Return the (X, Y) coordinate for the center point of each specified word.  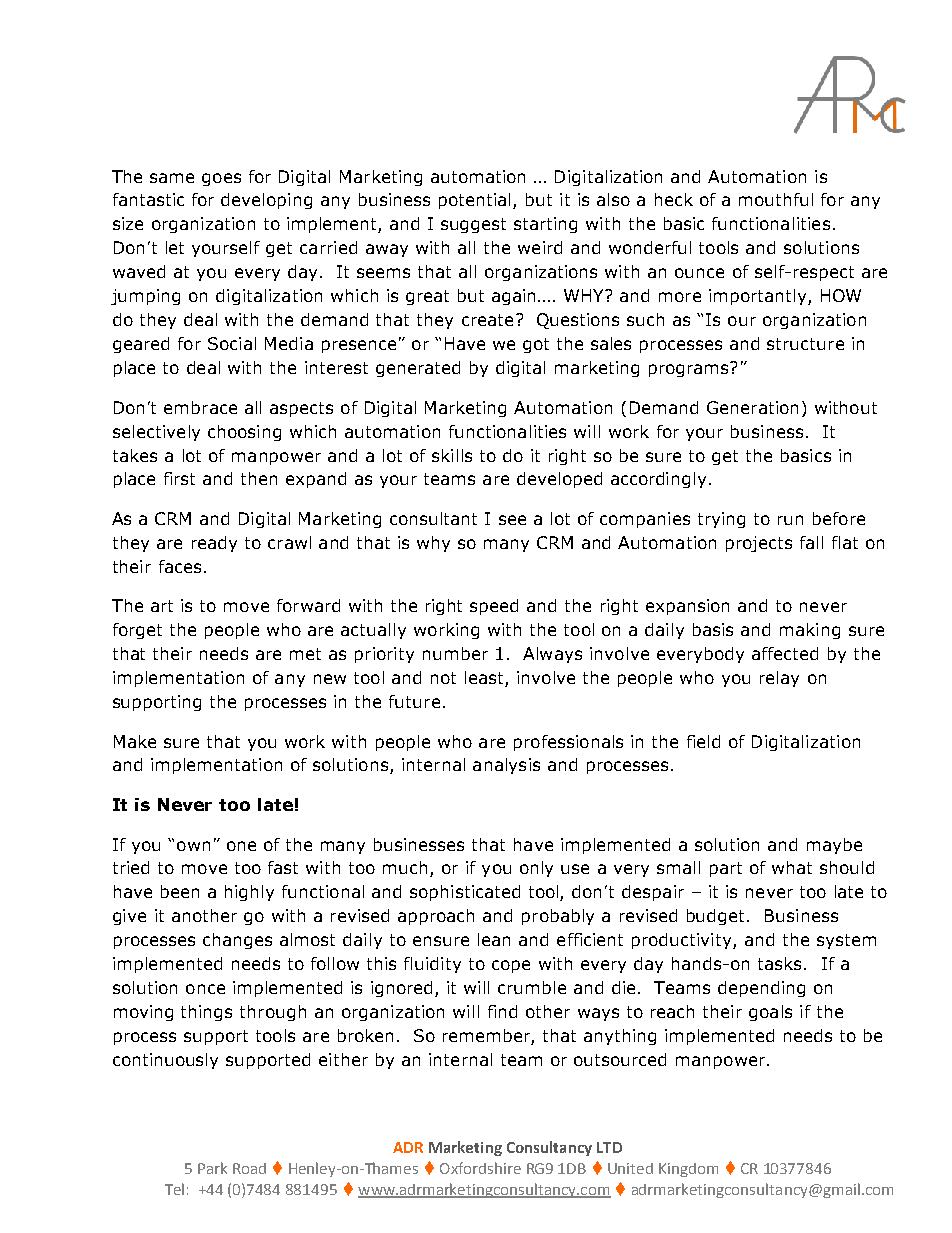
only (536, 869)
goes (221, 179)
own (193, 846)
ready (214, 544)
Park (212, 1168)
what (792, 867)
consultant (433, 518)
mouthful (776, 199)
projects (759, 544)
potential (476, 201)
